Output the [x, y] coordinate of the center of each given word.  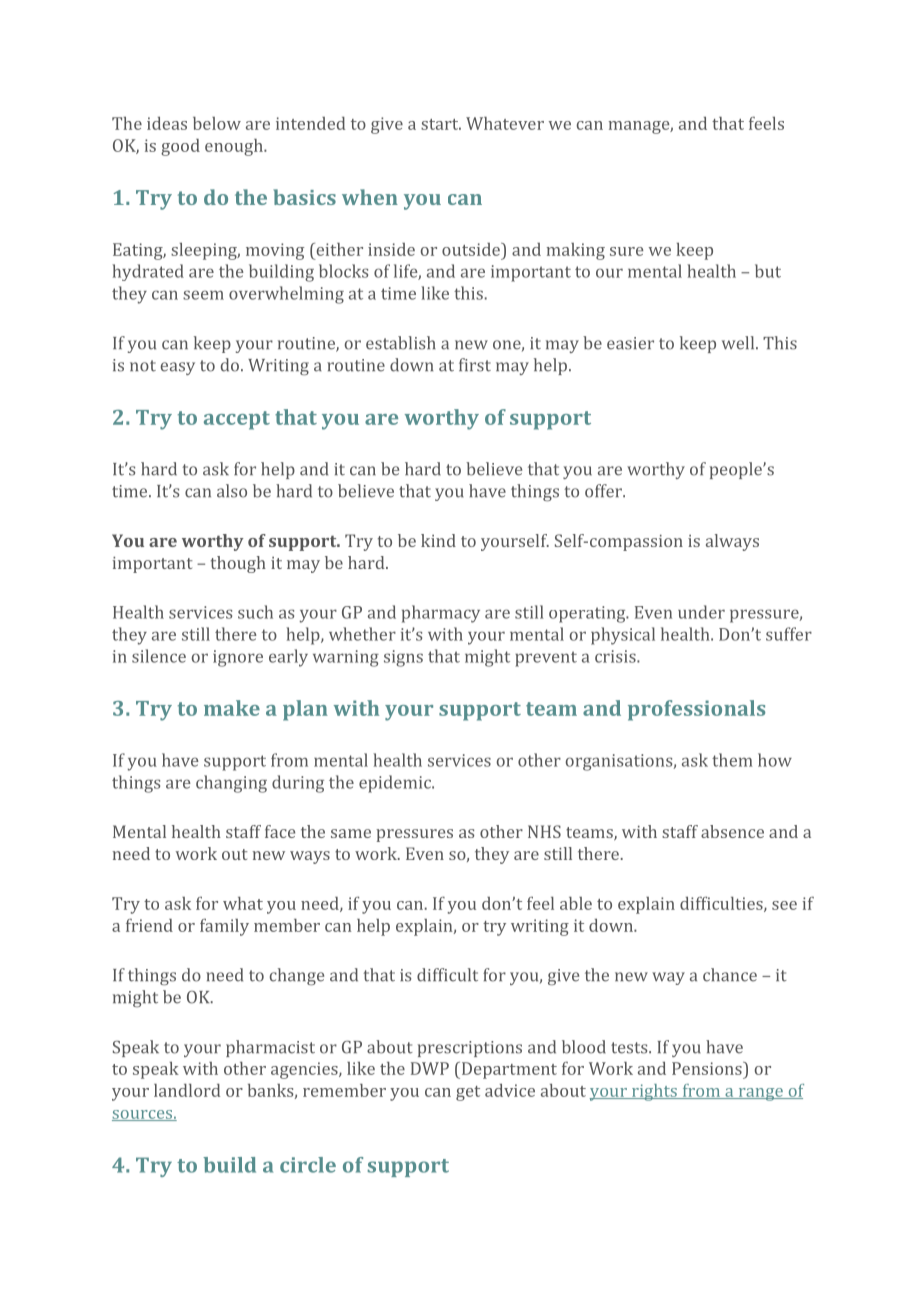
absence [732, 831]
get [468, 1093]
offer [604, 491]
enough [235, 147]
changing [231, 784]
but [768, 271]
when [370, 197]
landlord [187, 1090]
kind [438, 540]
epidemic [396, 784]
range [760, 1094]
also [232, 491]
